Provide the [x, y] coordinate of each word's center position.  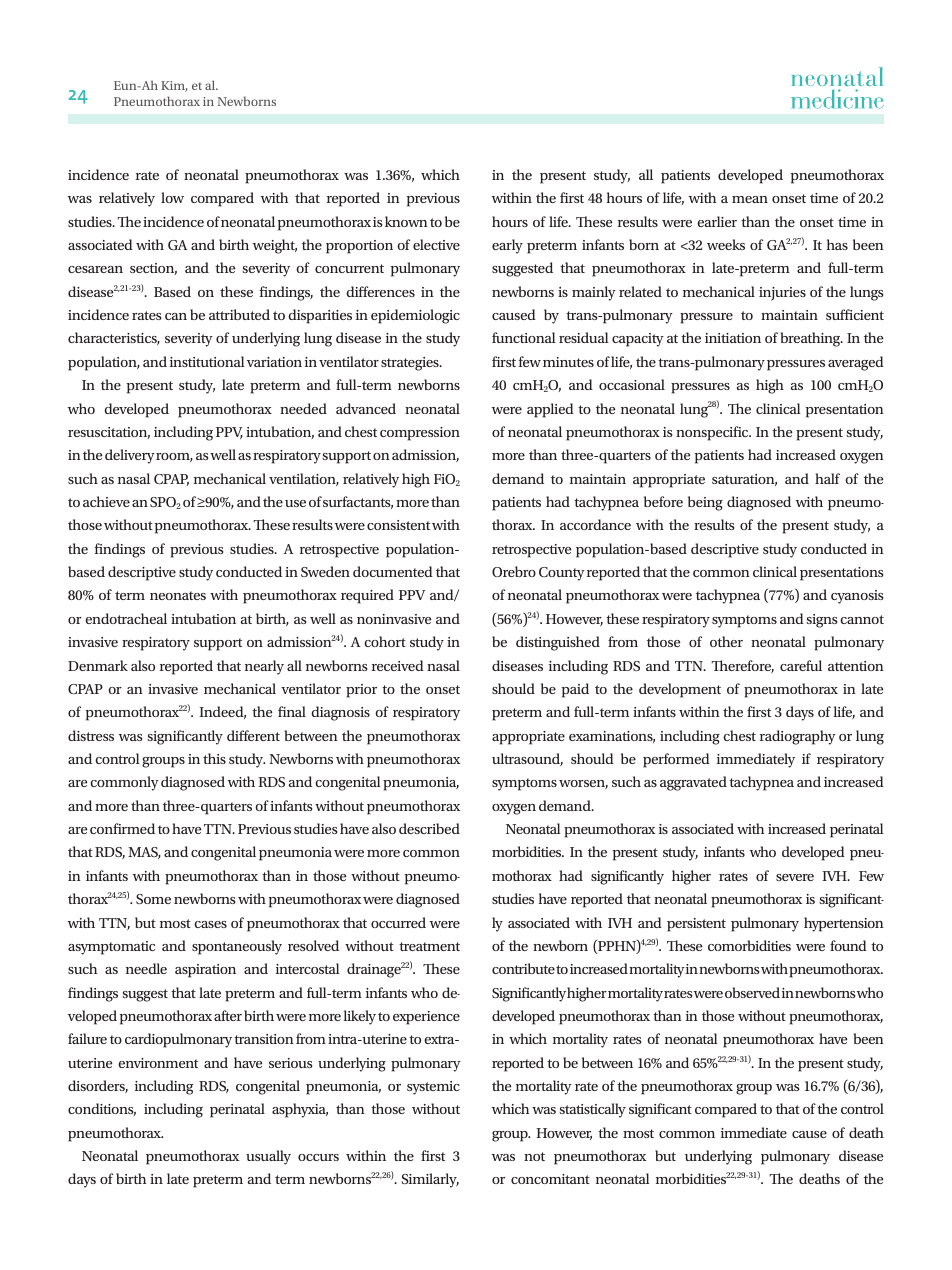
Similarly [430, 1180]
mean [750, 199]
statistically [592, 1110]
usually [268, 1157]
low [172, 197]
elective [436, 244]
